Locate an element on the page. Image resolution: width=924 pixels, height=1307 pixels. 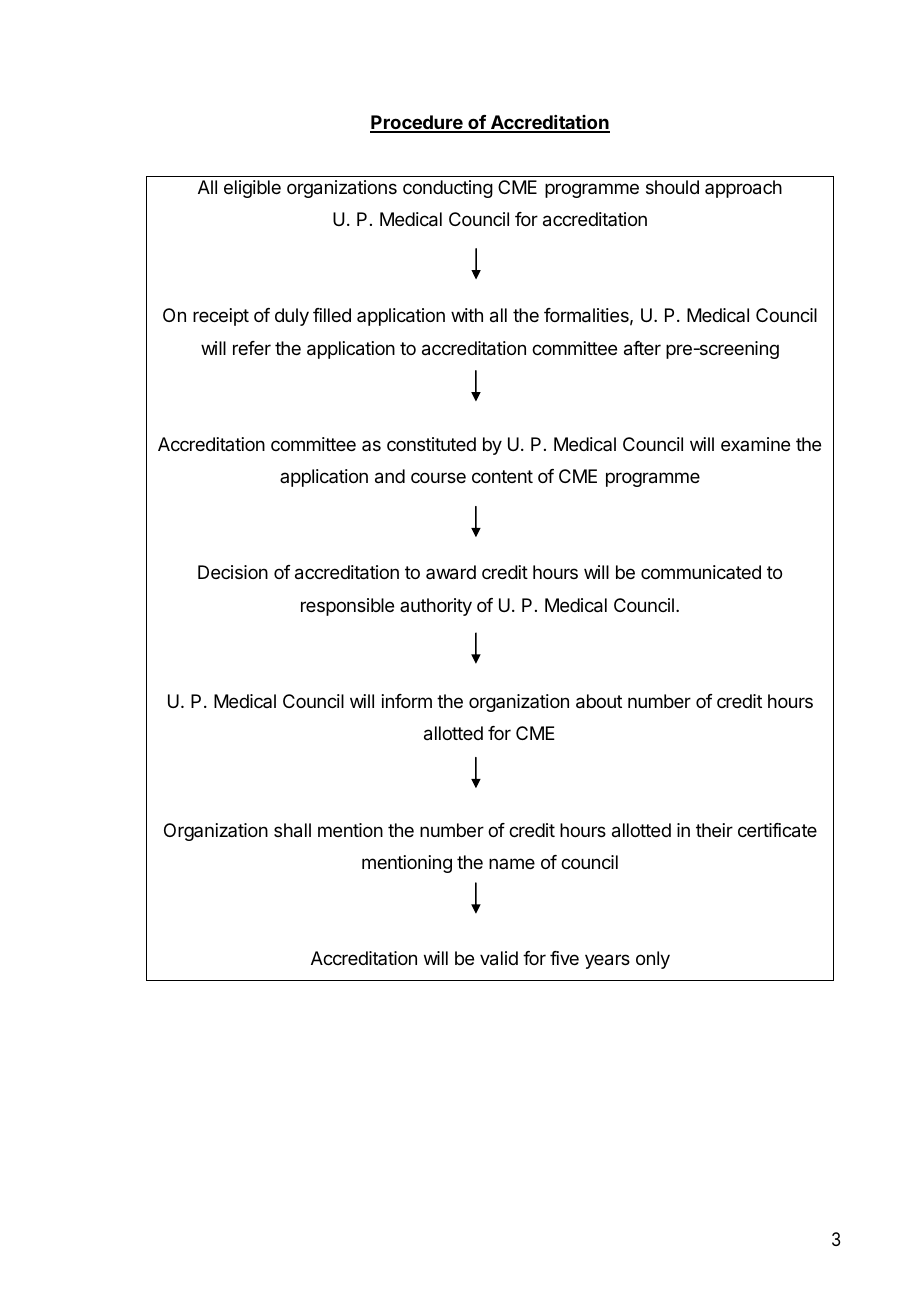
shall is located at coordinates (292, 830).
